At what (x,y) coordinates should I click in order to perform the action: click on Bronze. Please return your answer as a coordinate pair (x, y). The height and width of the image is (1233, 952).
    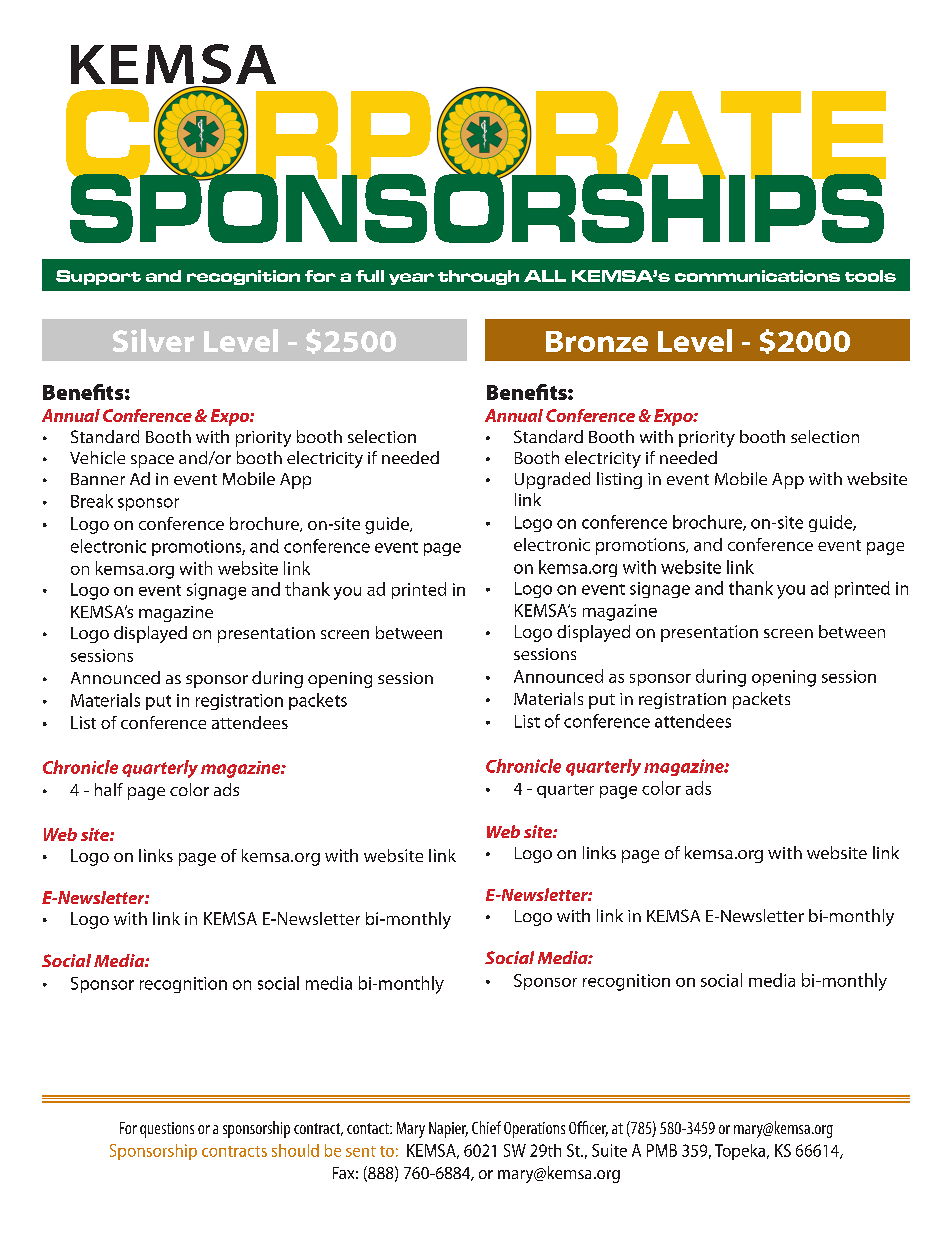
    Looking at the image, I should click on (597, 341).
